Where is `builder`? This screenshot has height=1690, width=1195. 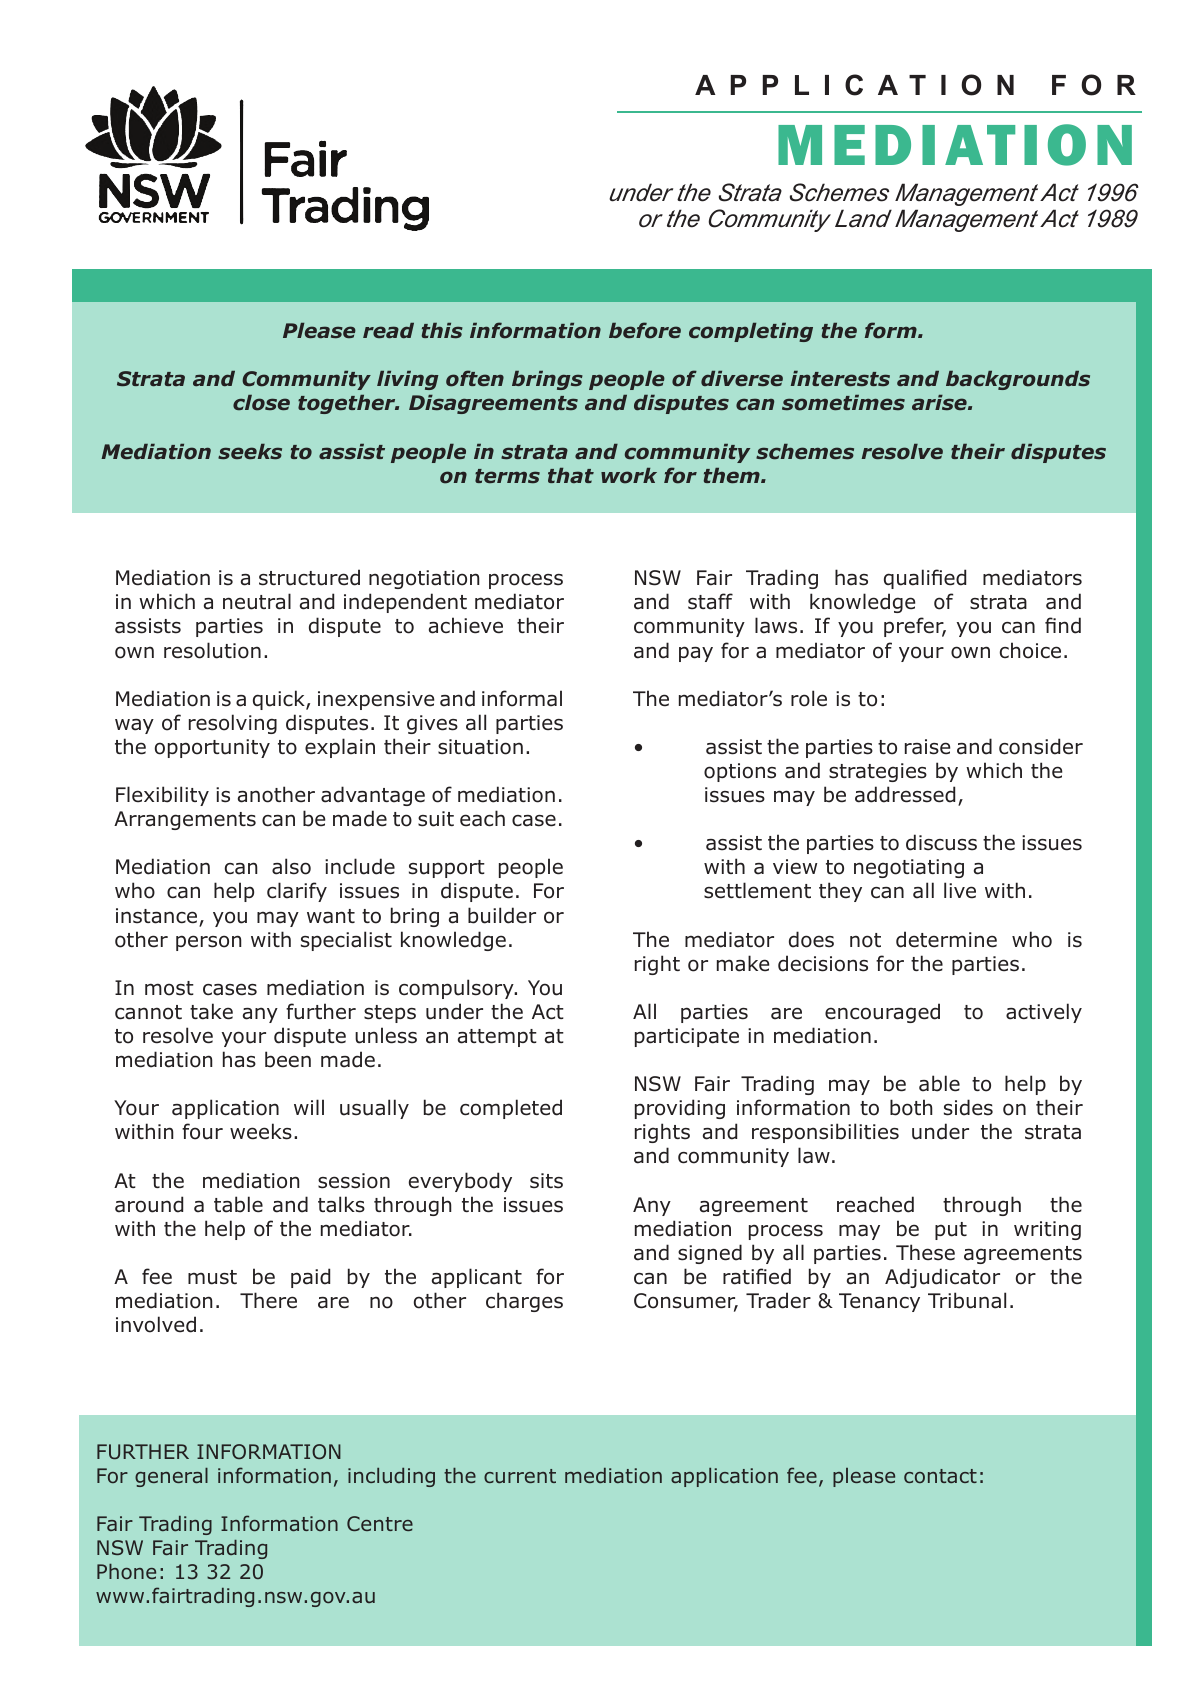 builder is located at coordinates (502, 915).
